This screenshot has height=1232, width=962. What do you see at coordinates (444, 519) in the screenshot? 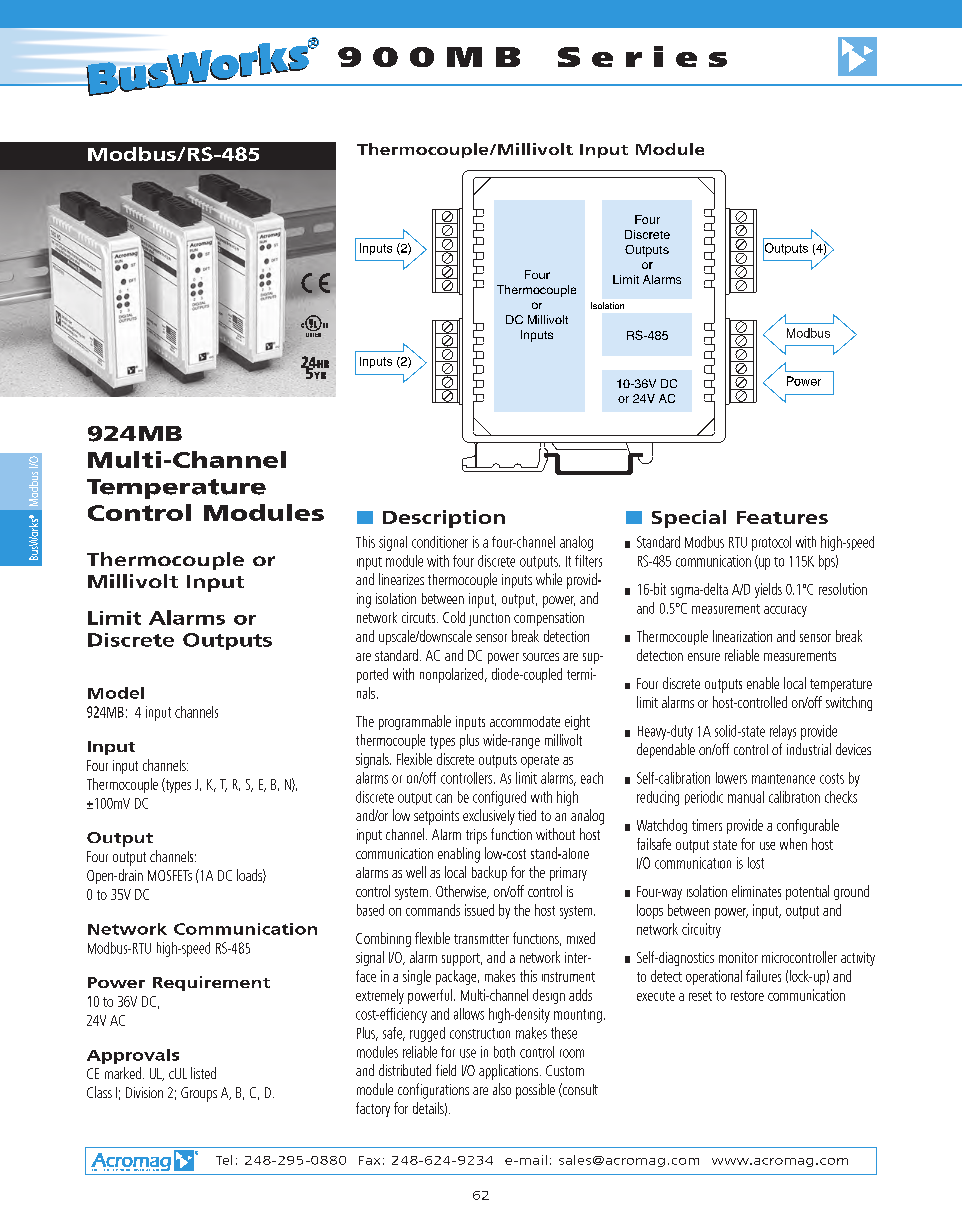
I see `Description` at bounding box center [444, 519].
